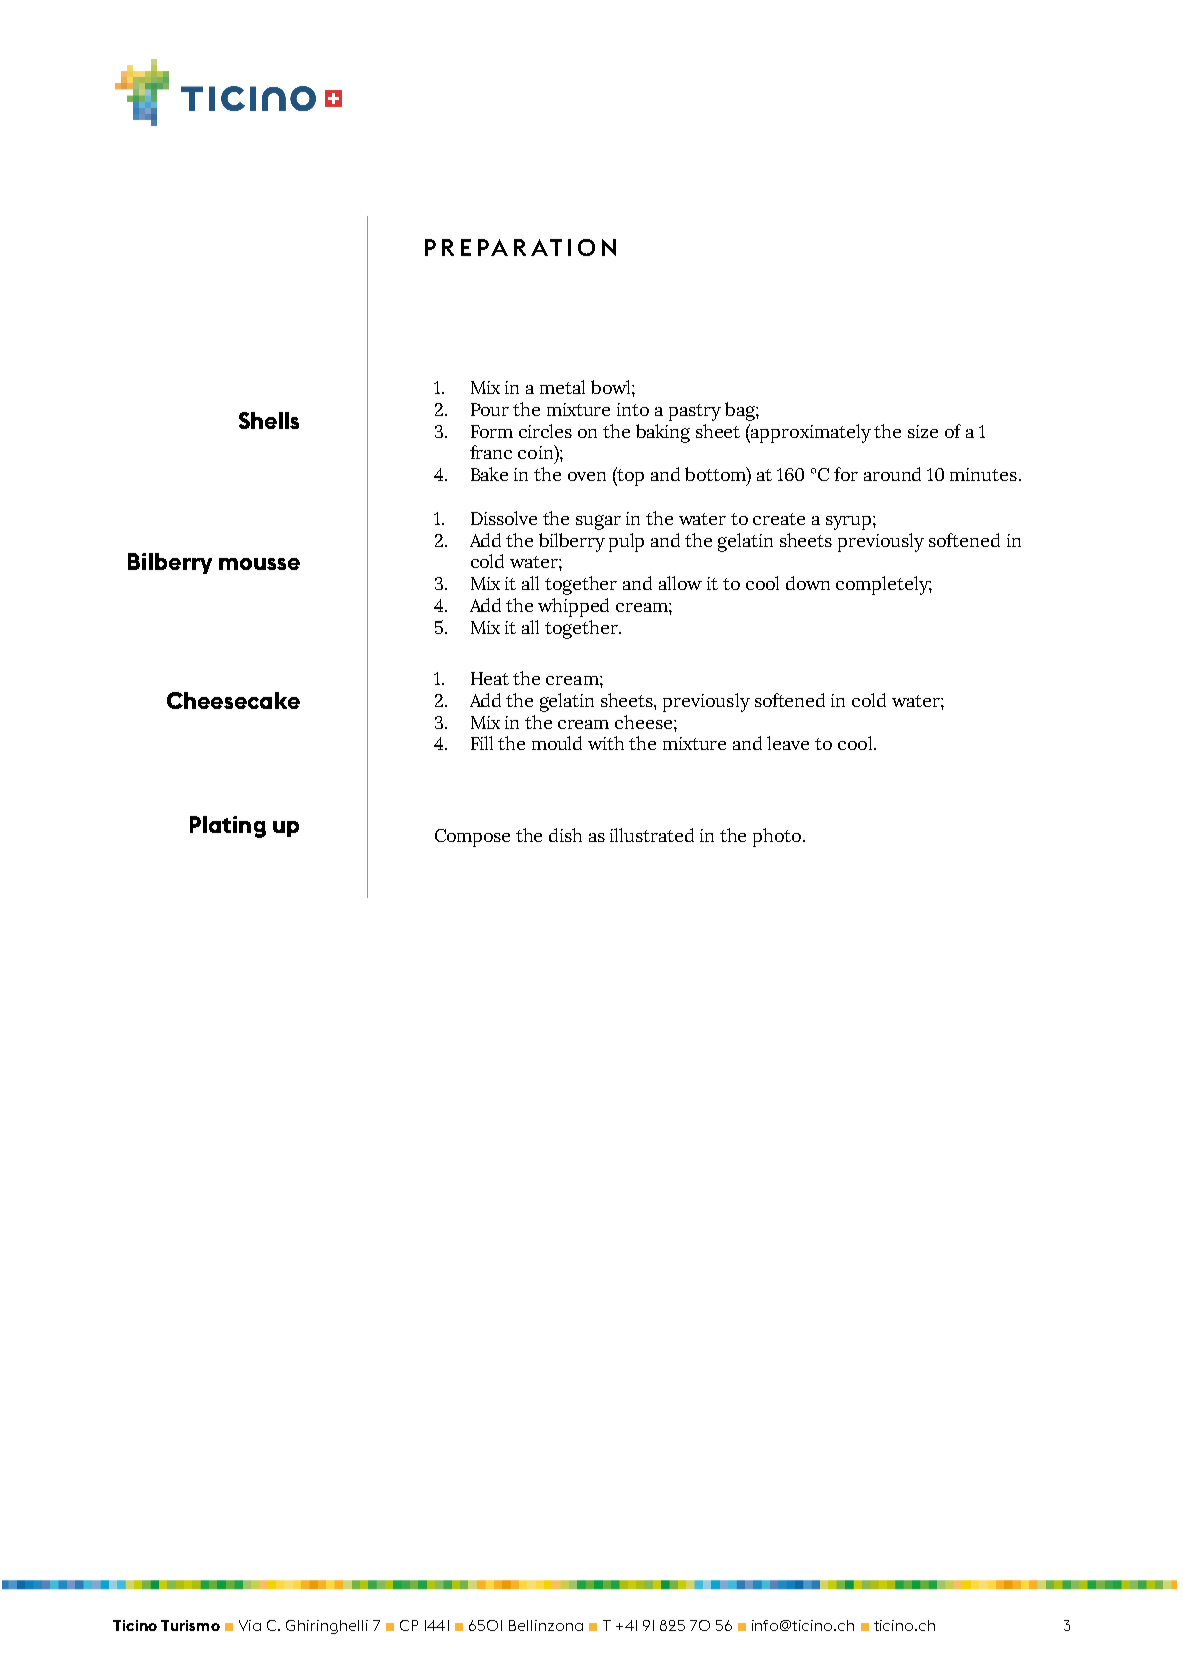  What do you see at coordinates (923, 431) in the document?
I see `size` at bounding box center [923, 431].
